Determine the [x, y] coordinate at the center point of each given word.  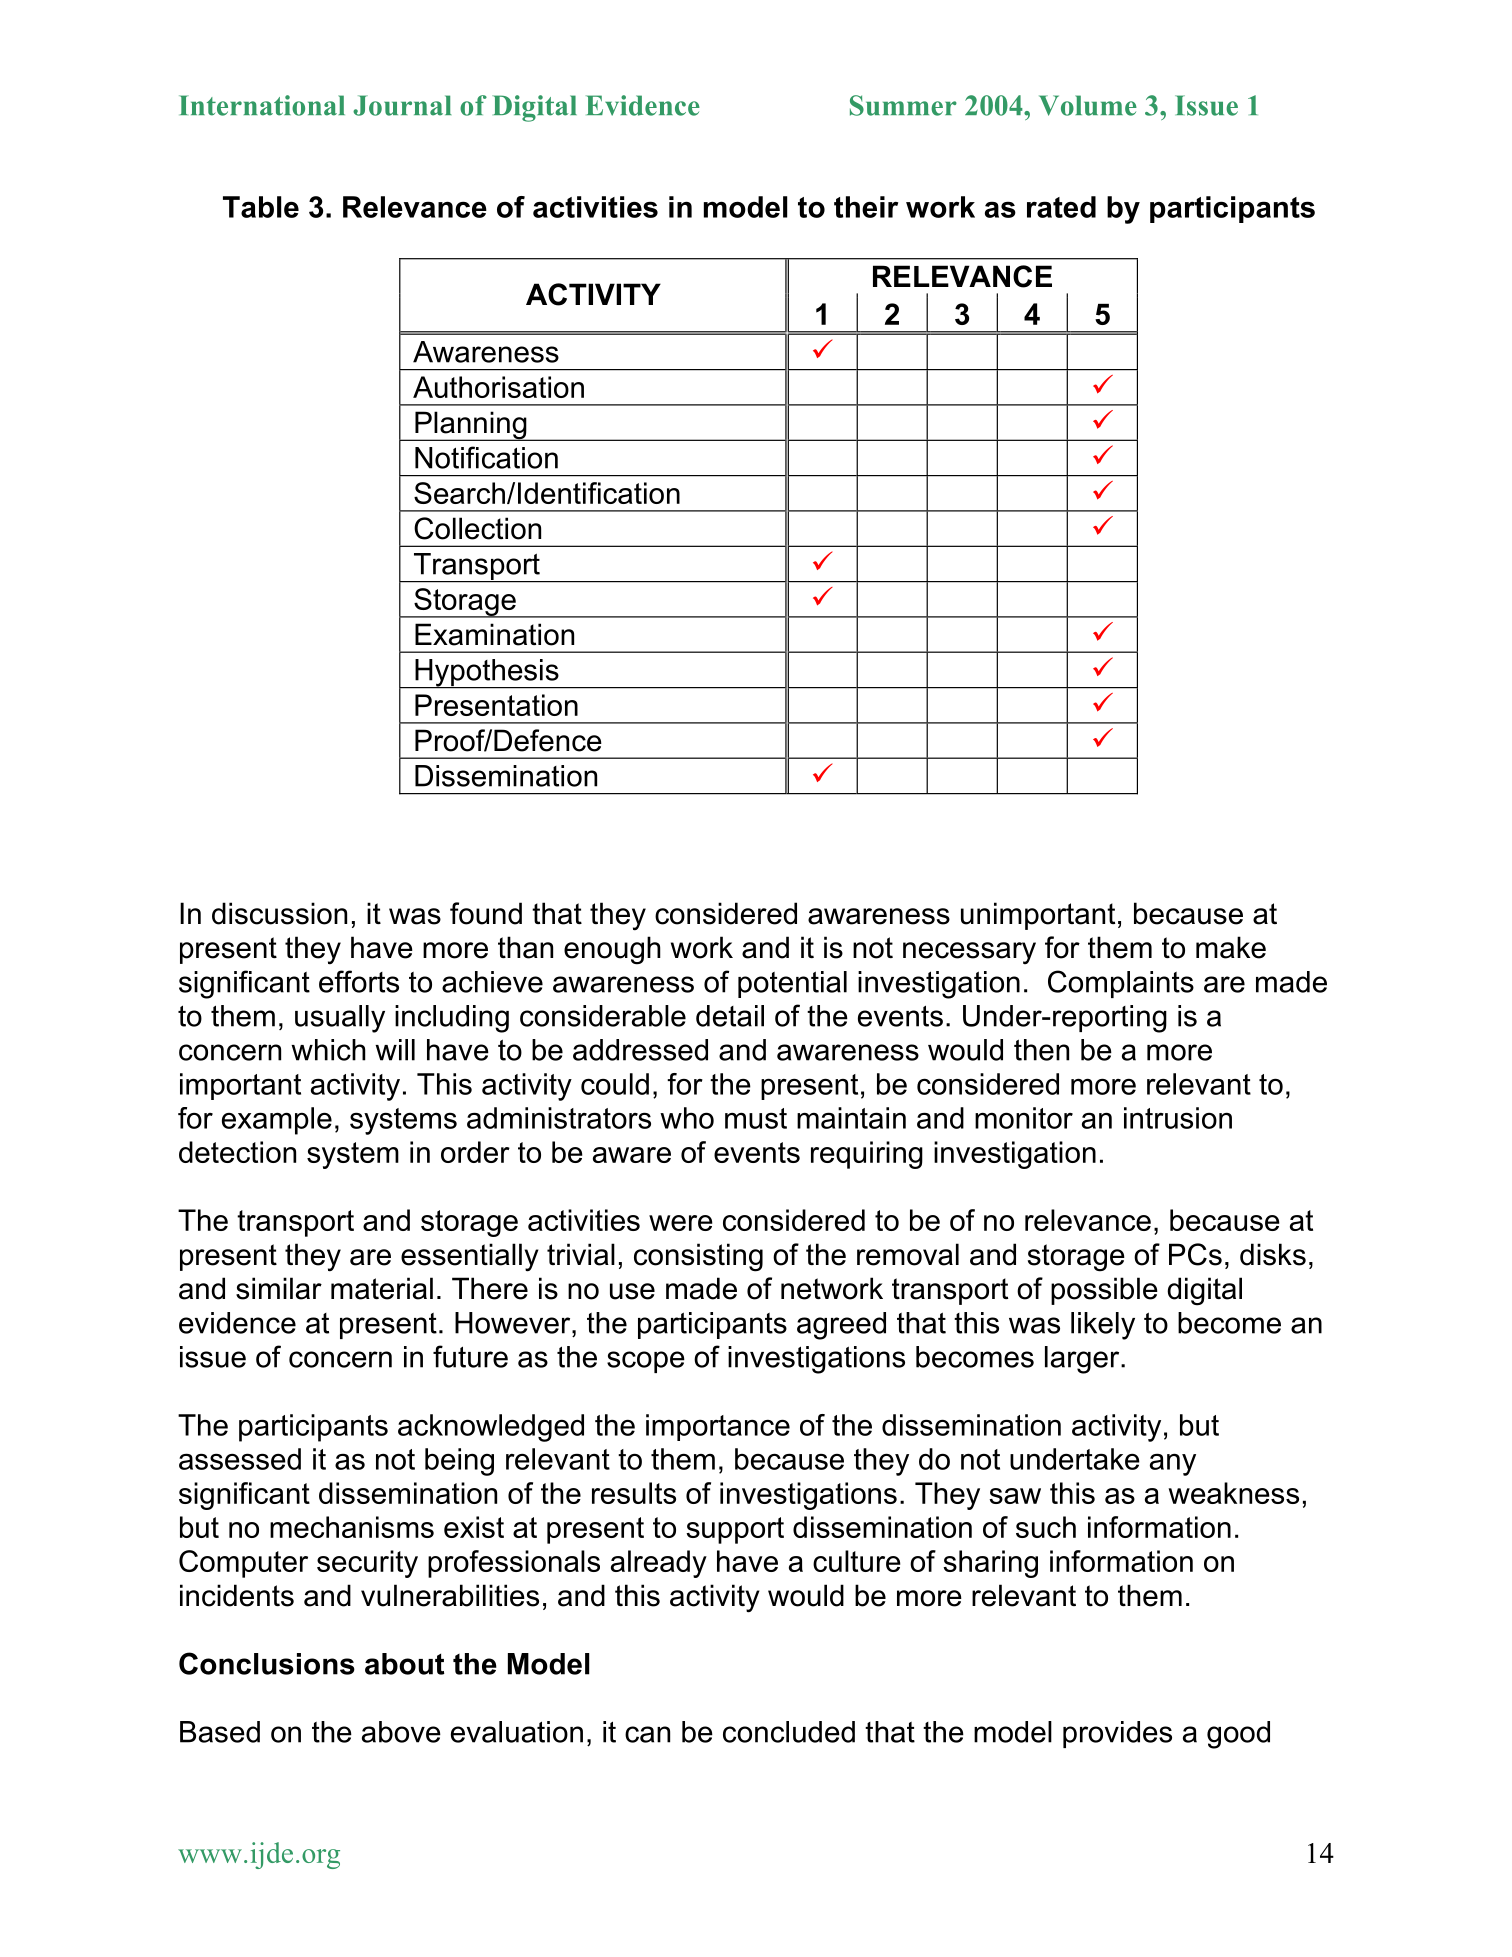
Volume [1088, 105]
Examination [494, 634]
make [1231, 947]
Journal [402, 105]
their [866, 207]
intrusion [1178, 1118]
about [405, 1664]
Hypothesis [487, 674]
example [277, 1121]
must [756, 1118]
